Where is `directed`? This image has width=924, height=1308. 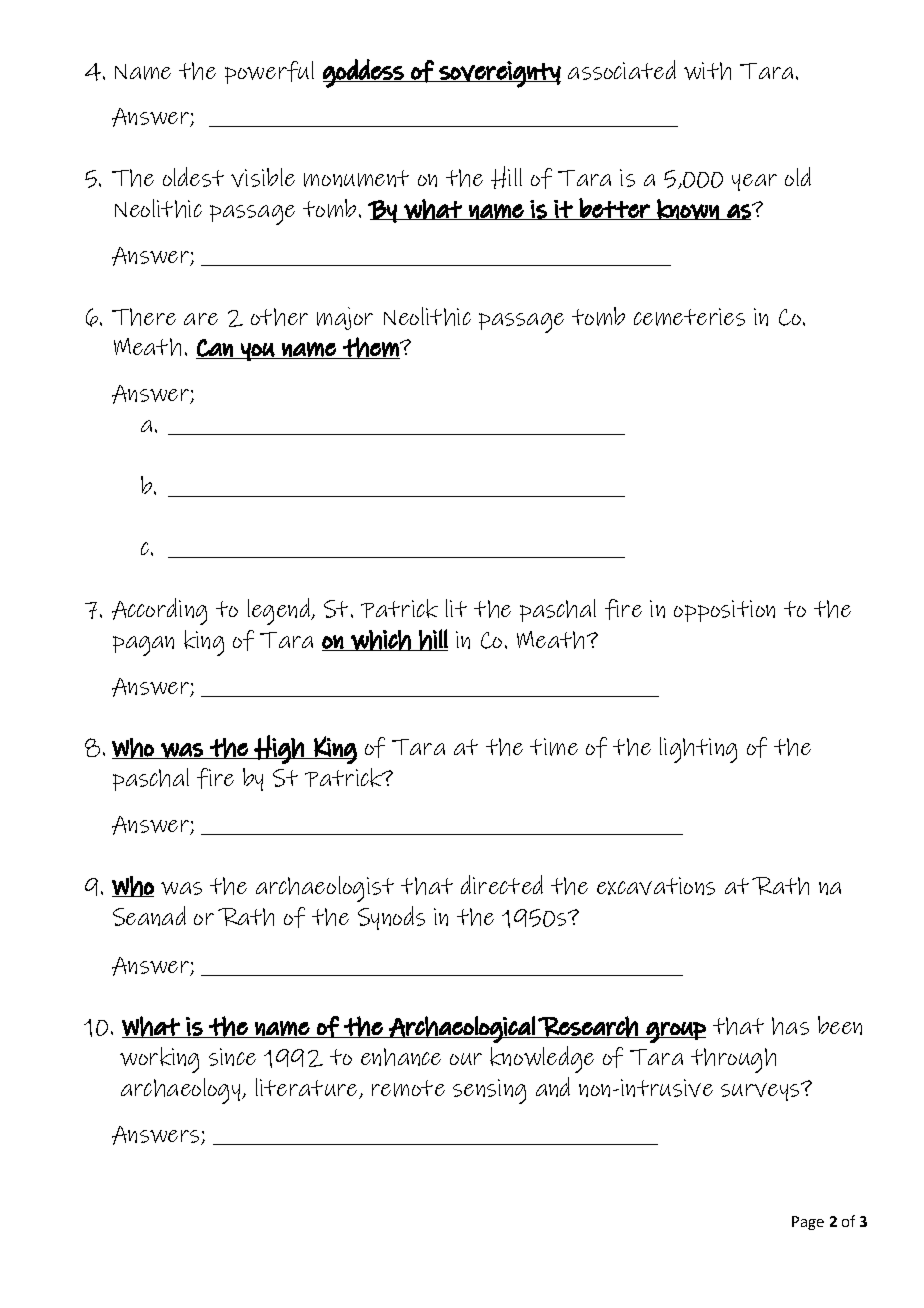
directed is located at coordinates (502, 884).
